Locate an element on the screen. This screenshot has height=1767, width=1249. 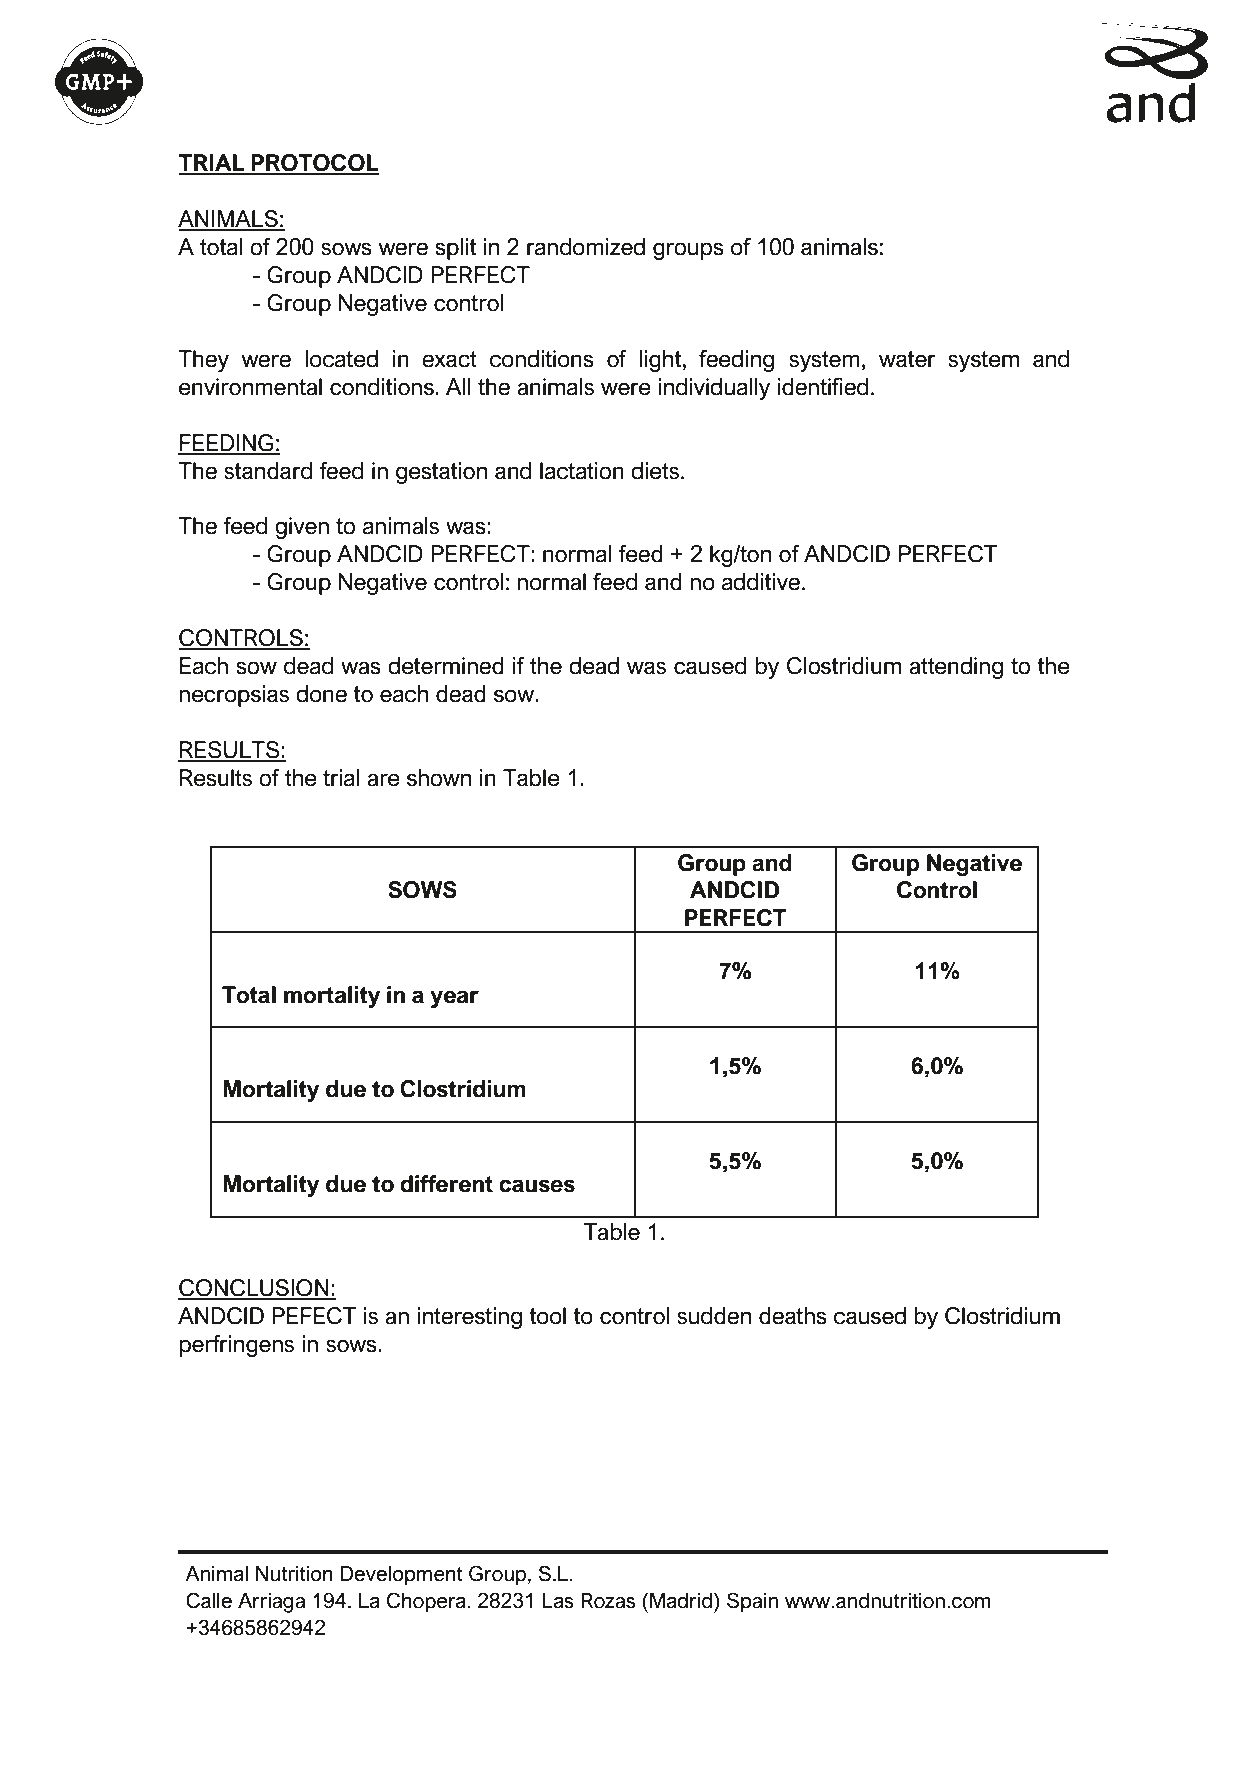
water is located at coordinates (907, 359).
